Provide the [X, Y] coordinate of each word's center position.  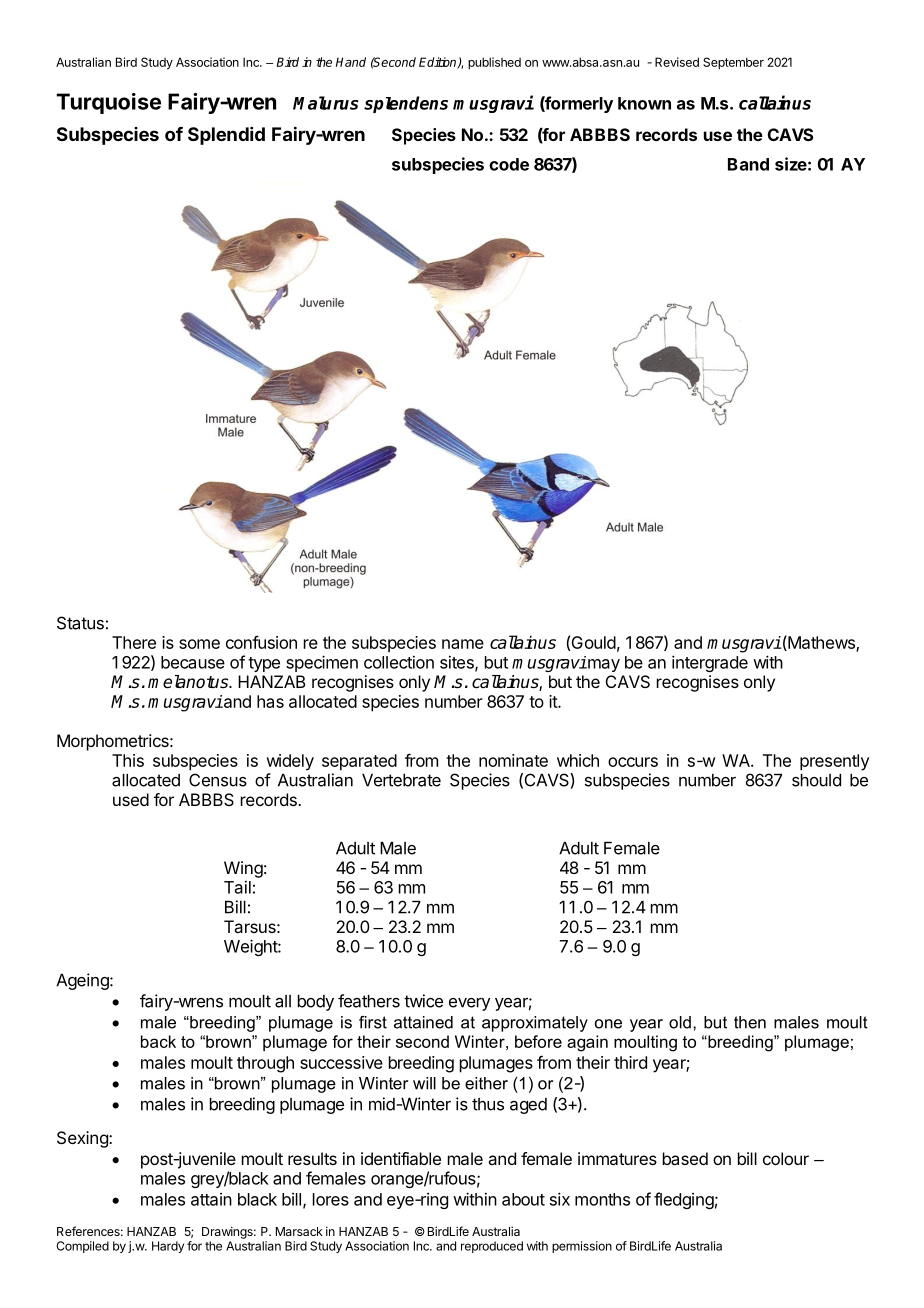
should [816, 780]
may [603, 665]
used [131, 799]
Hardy [168, 1247]
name [463, 644]
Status [80, 623]
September [733, 63]
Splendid [226, 136]
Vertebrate [401, 780]
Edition [439, 63]
